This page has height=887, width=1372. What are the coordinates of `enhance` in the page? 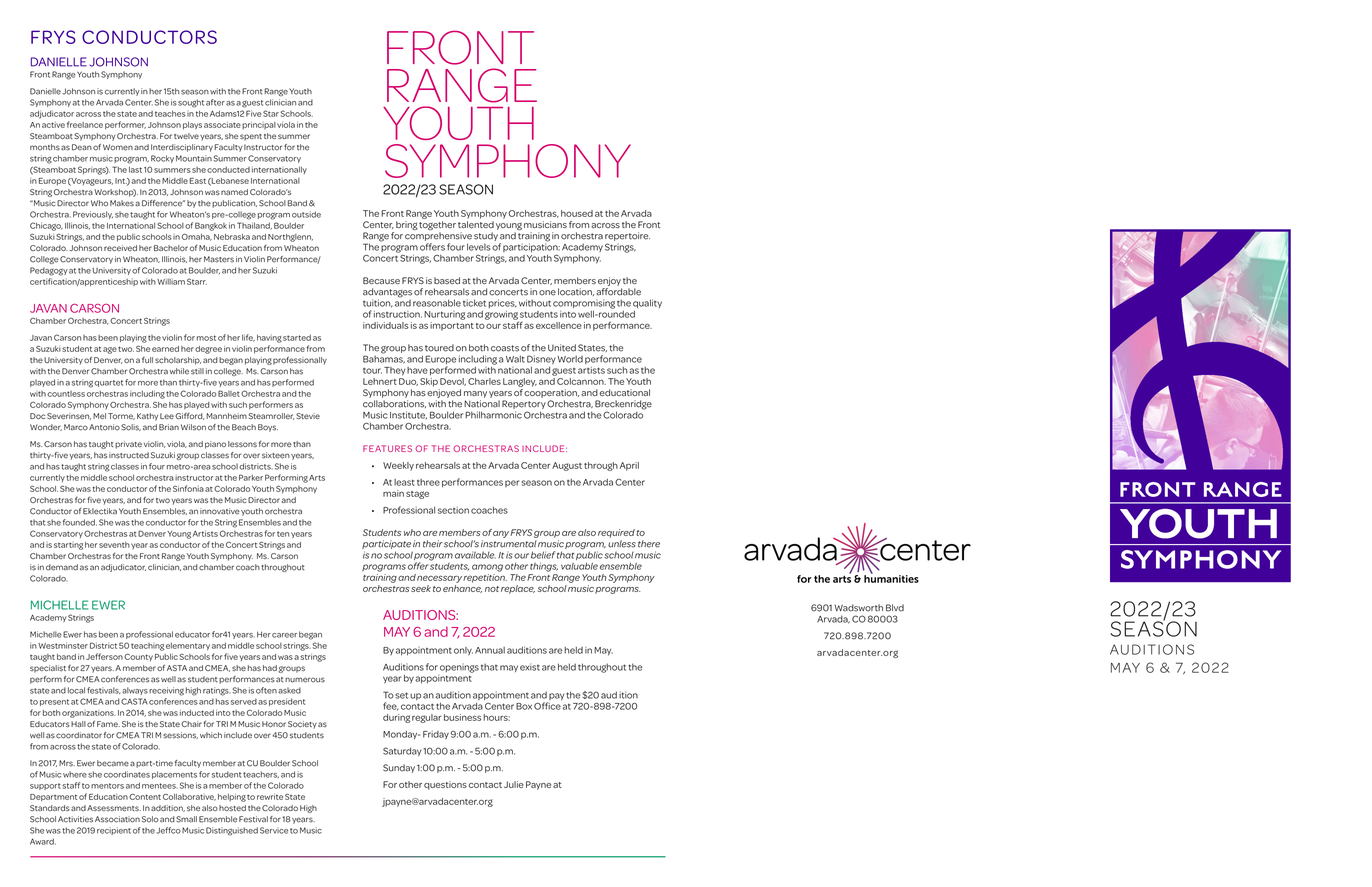 It's located at (462, 589).
